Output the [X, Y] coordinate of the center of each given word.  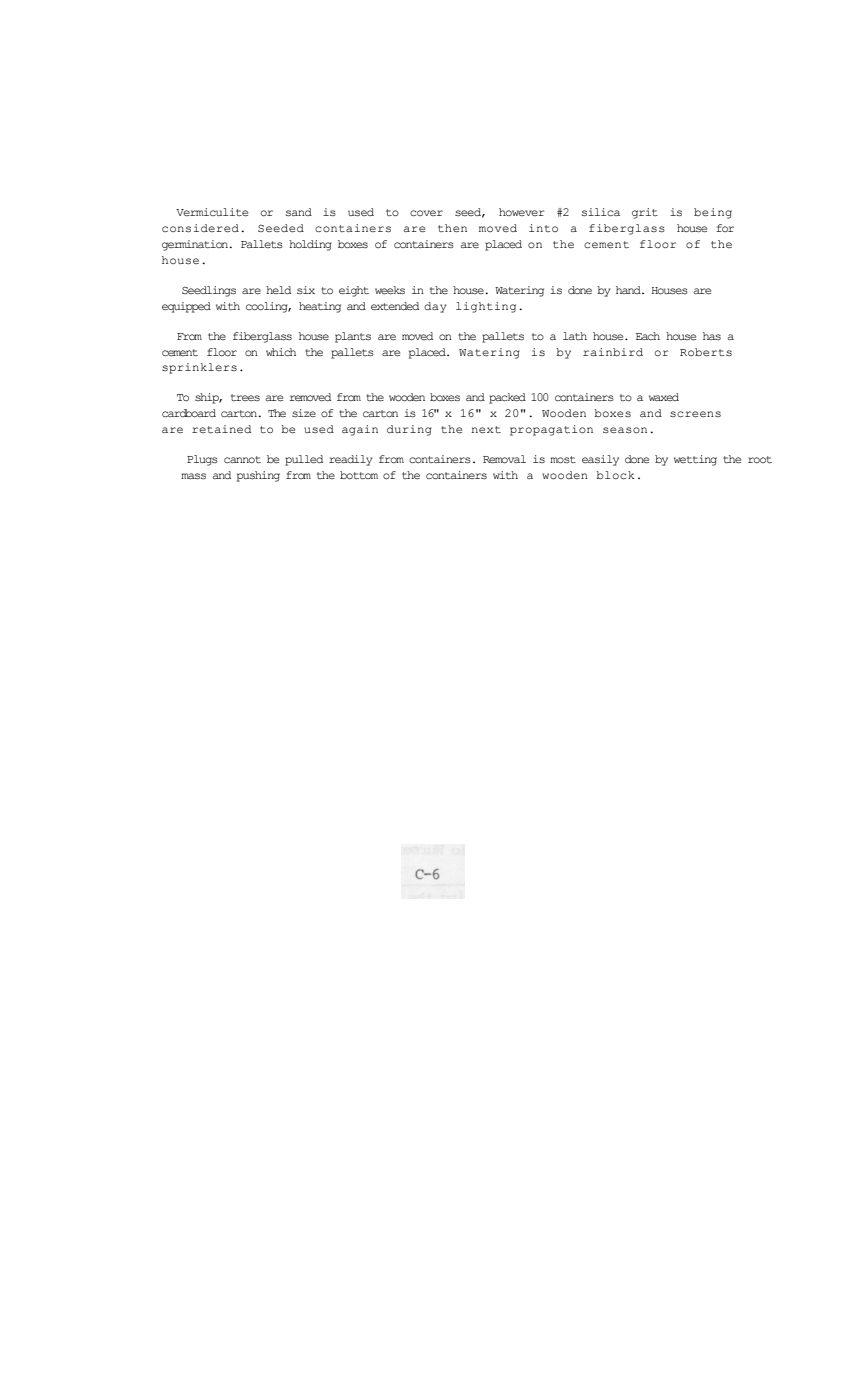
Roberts [706, 352]
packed [507, 398]
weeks [390, 290]
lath [575, 336]
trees [245, 397]
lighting [486, 307]
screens [695, 414]
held [278, 290]
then [452, 228]
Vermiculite [212, 212]
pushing [258, 476]
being [713, 213]
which [281, 352]
